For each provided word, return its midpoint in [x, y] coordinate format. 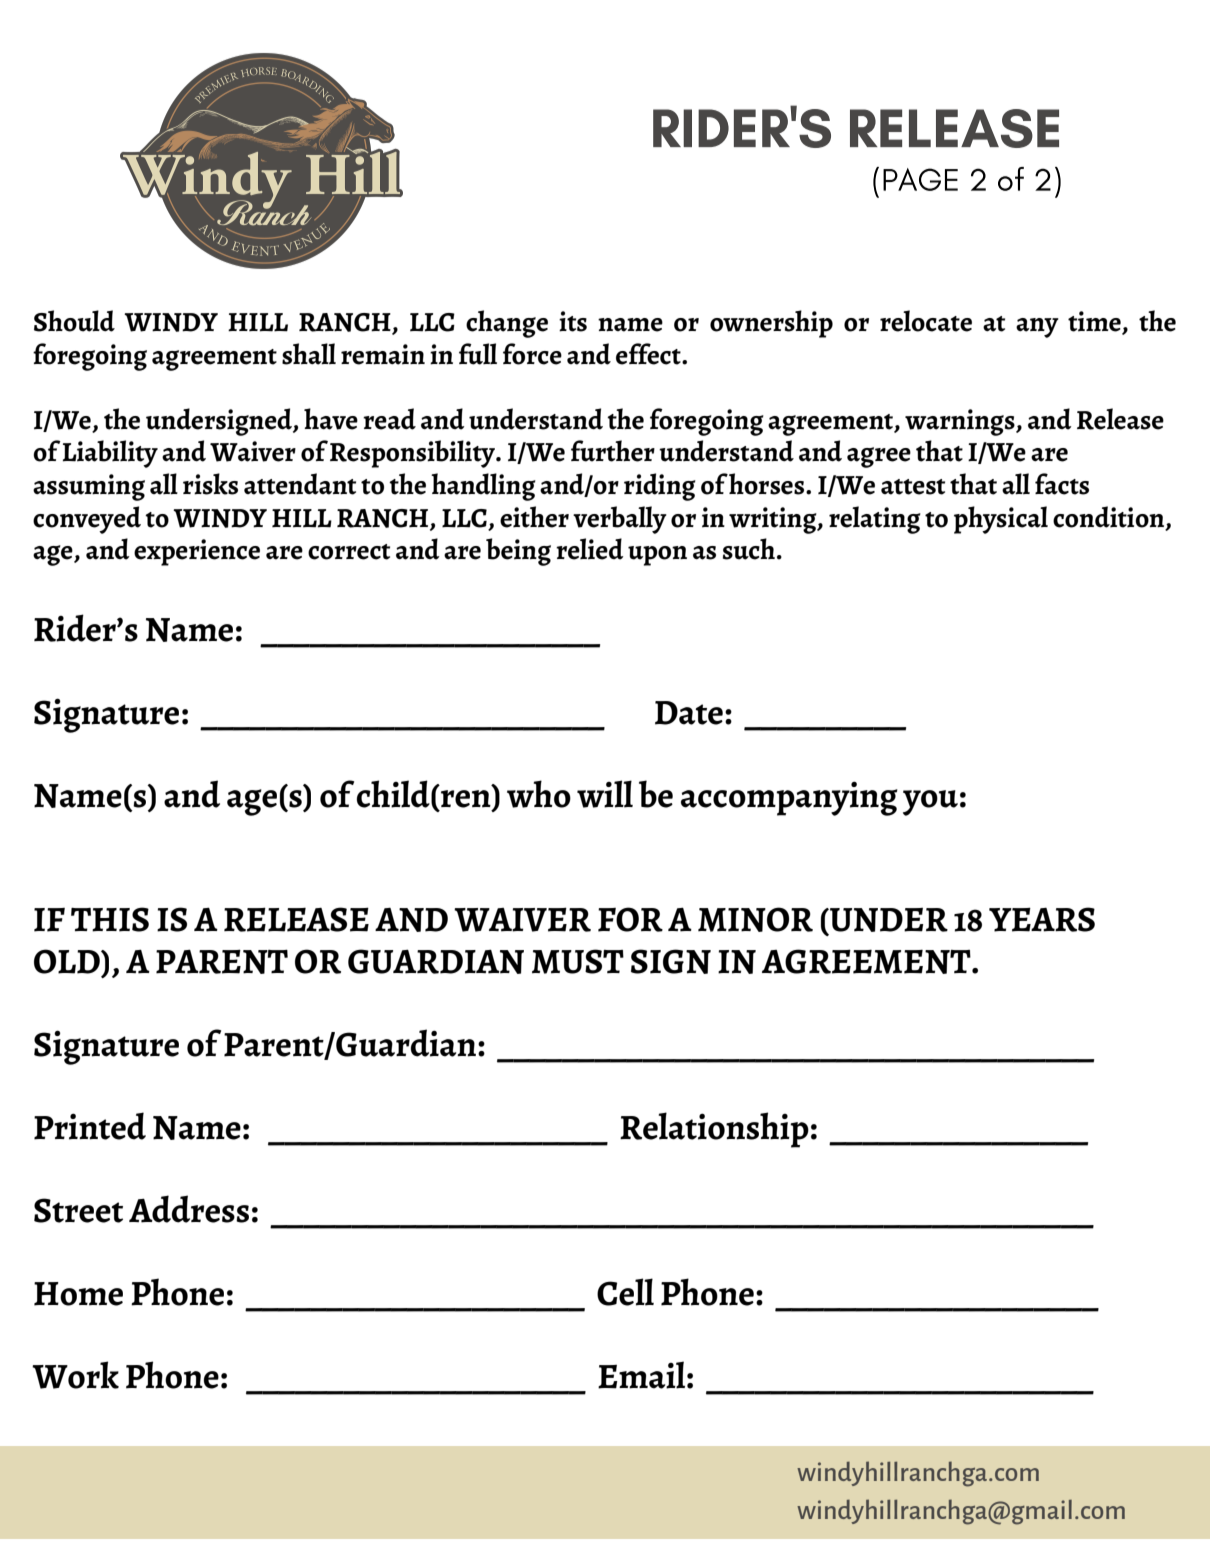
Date [689, 713]
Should [74, 321]
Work [75, 1375]
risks [210, 484]
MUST [578, 961]
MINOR [755, 919]
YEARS [1042, 919]
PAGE [920, 179]
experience [197, 552]
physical [1001, 520]
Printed [90, 1126]
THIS [110, 919]
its [573, 321]
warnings [961, 422]
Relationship [714, 1130]
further [613, 451]
